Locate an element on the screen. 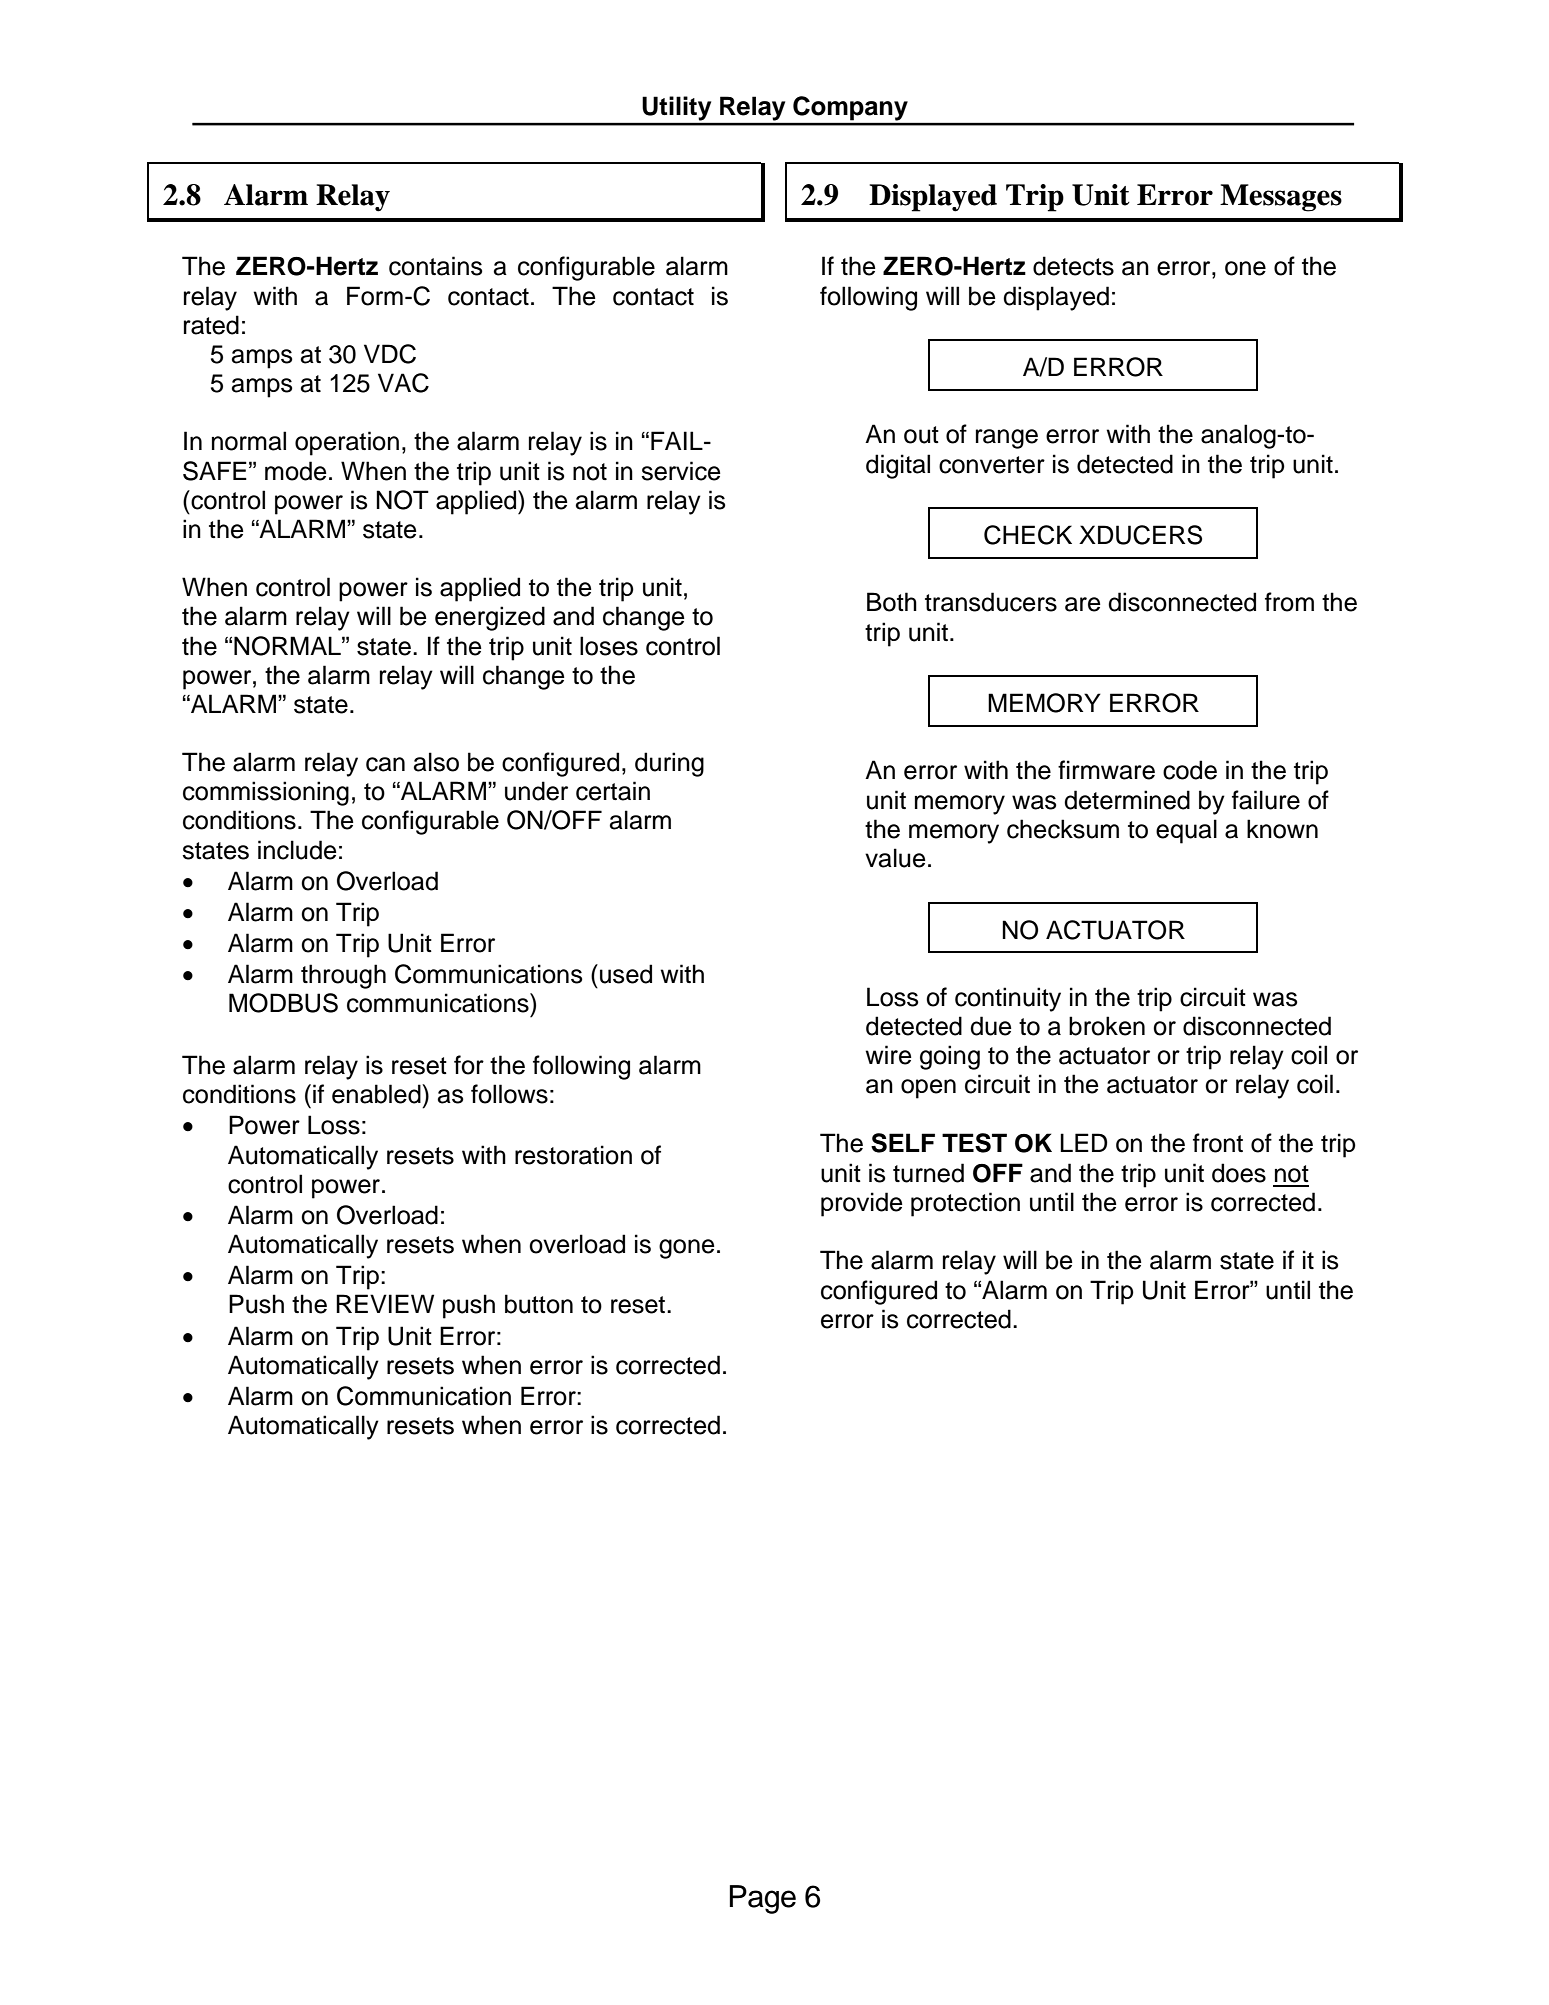  contains is located at coordinates (436, 266).
